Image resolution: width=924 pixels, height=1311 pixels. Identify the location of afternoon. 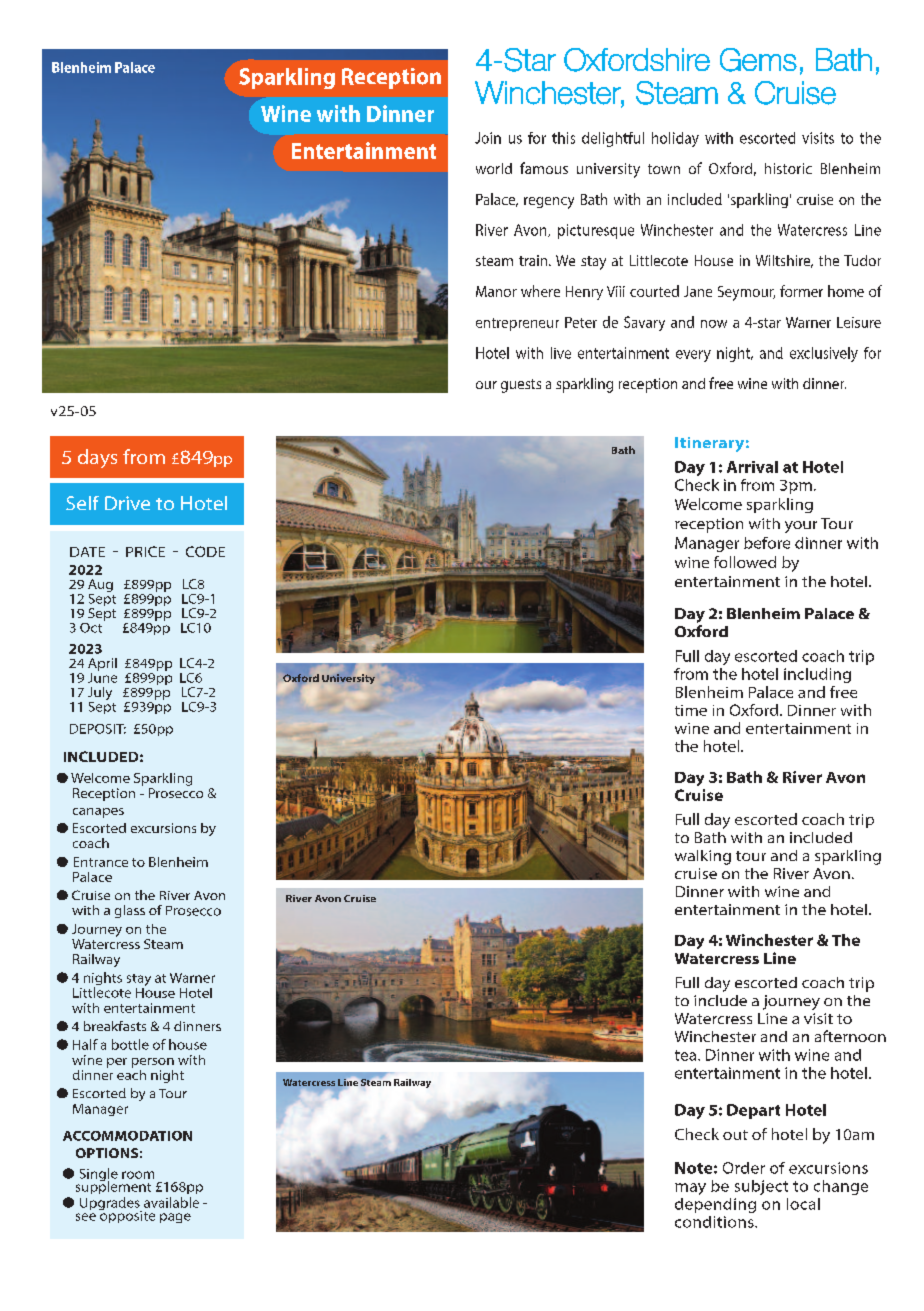
(850, 1036).
